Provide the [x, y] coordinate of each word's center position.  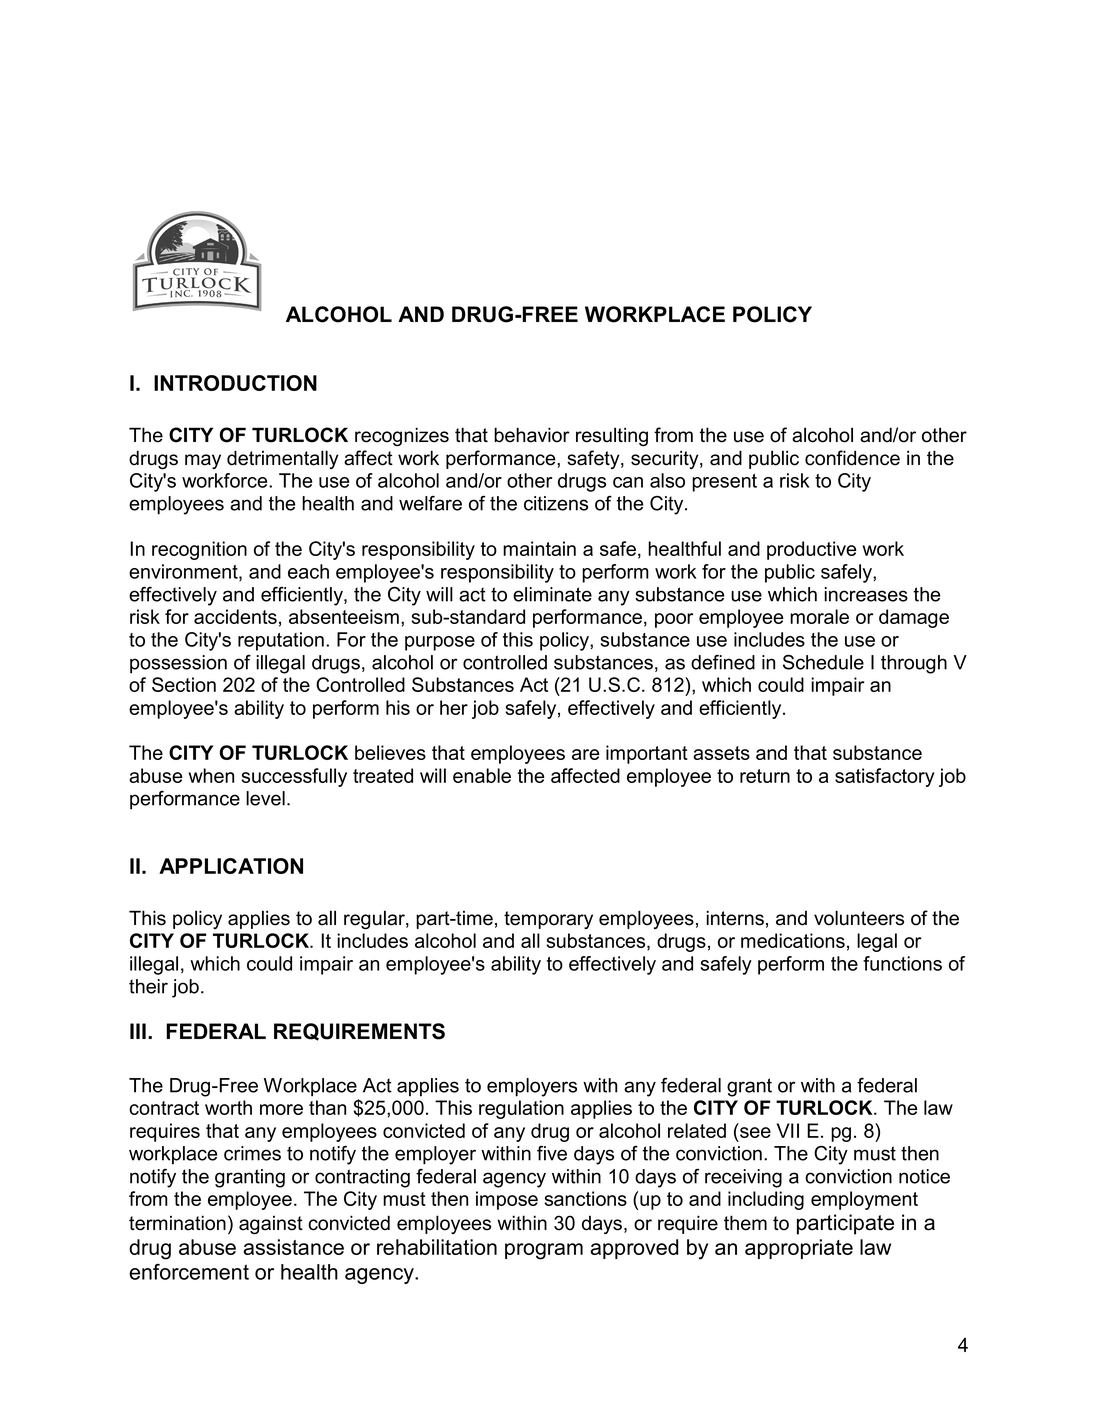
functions [902, 963]
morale [819, 616]
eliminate [552, 594]
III [138, 1031]
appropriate [799, 1249]
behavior [532, 435]
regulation [521, 1109]
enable [482, 775]
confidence [852, 458]
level [265, 798]
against [271, 1225]
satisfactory [885, 777]
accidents [235, 616]
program [544, 1251]
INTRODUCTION [235, 383]
